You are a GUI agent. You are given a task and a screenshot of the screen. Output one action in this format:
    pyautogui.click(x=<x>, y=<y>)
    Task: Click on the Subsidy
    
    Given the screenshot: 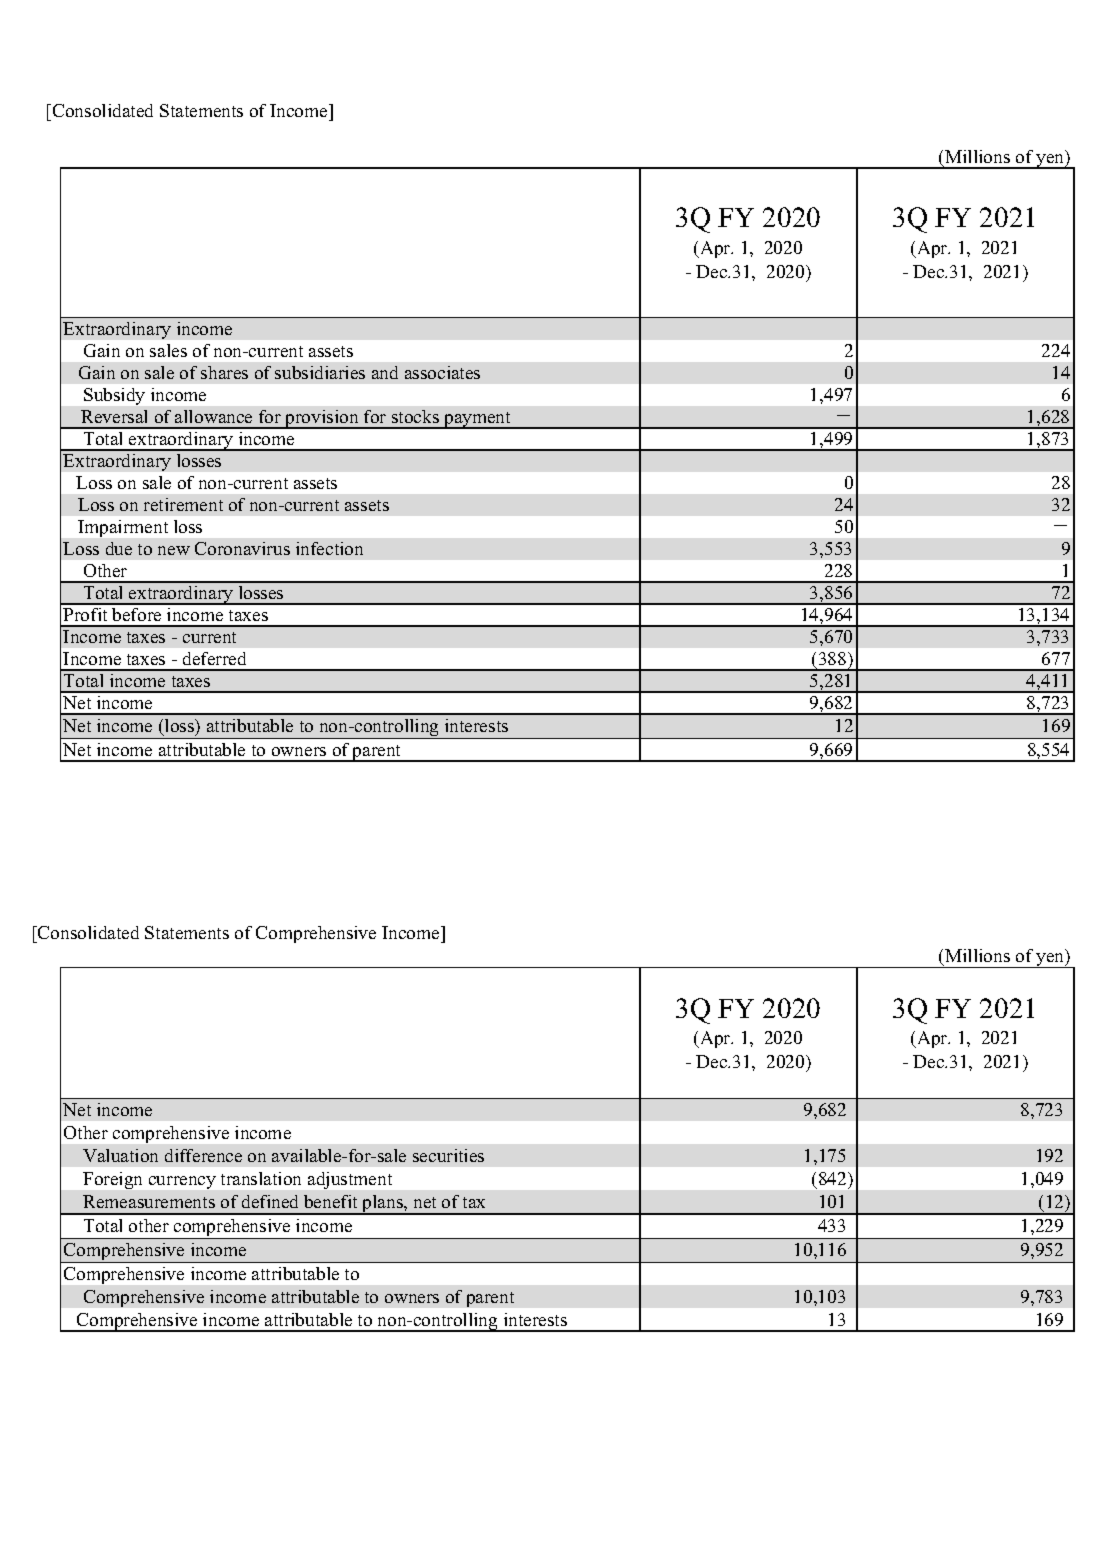 What is the action you would take?
    pyautogui.click(x=114, y=396)
